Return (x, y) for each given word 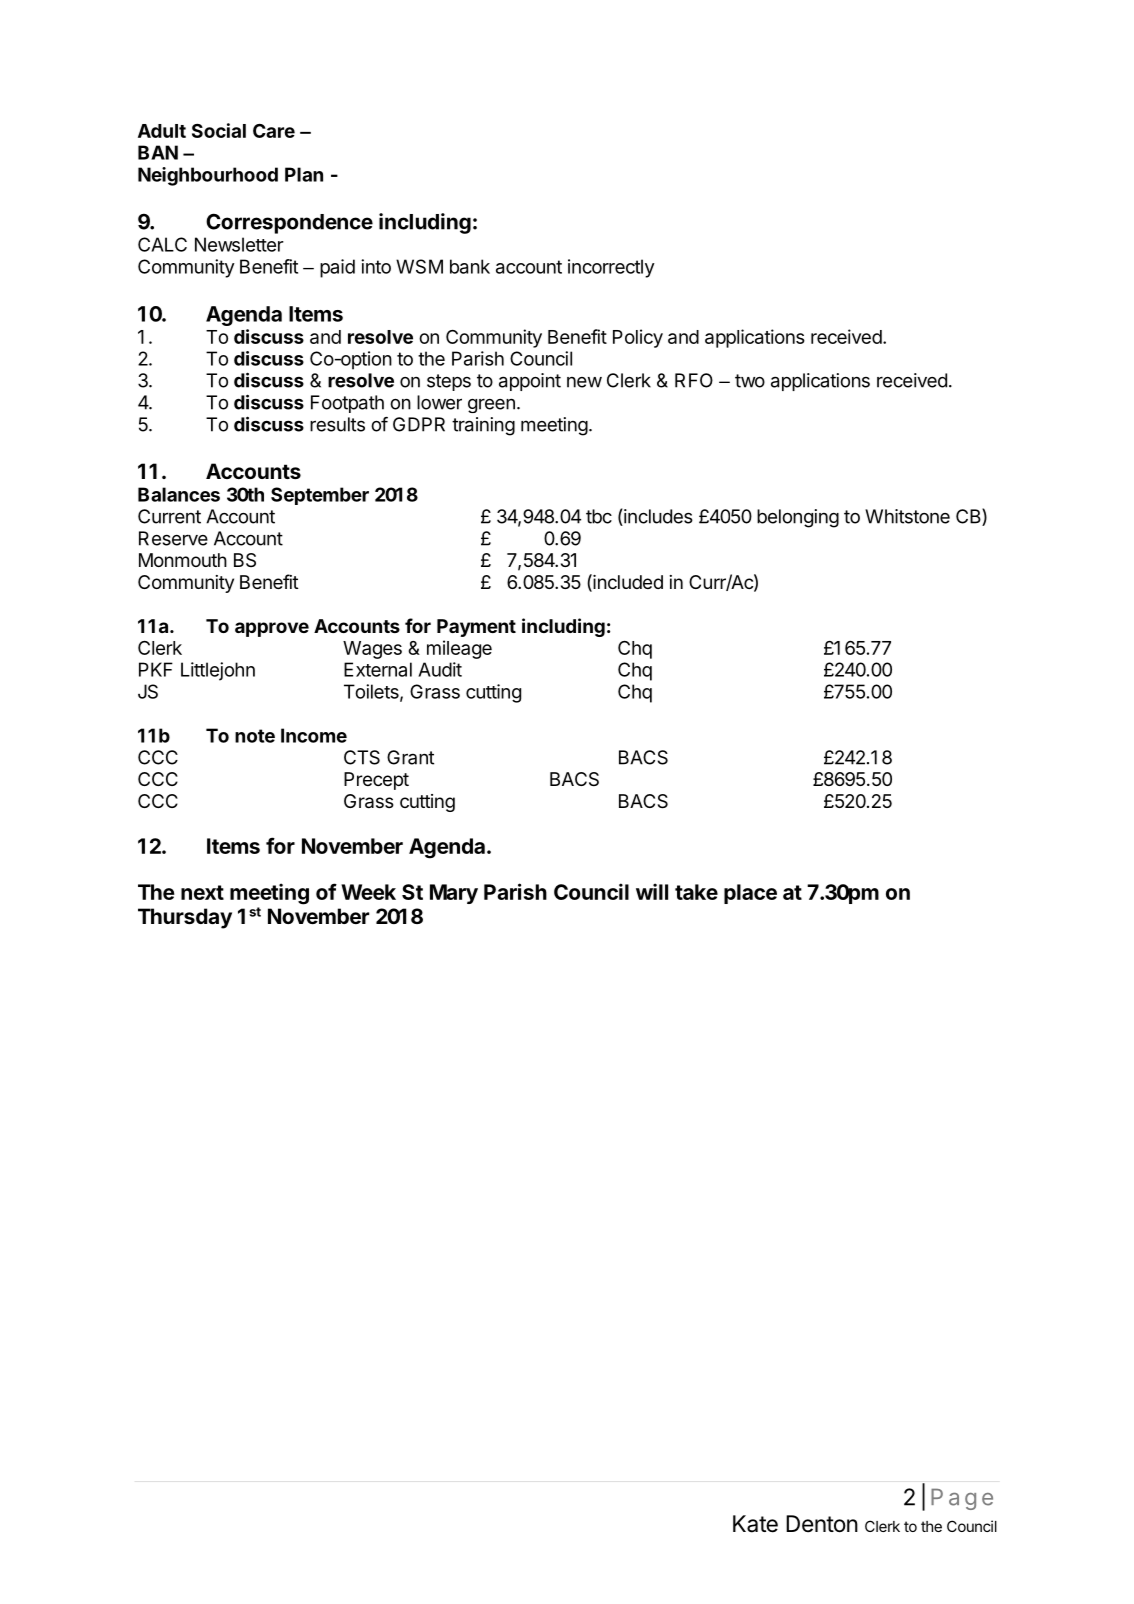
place (750, 894)
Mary (454, 894)
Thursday (185, 918)
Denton (822, 1524)
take (696, 892)
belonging (798, 518)
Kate (755, 1524)
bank (470, 266)
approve (272, 629)
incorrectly (611, 268)
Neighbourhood (208, 176)
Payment (476, 628)
